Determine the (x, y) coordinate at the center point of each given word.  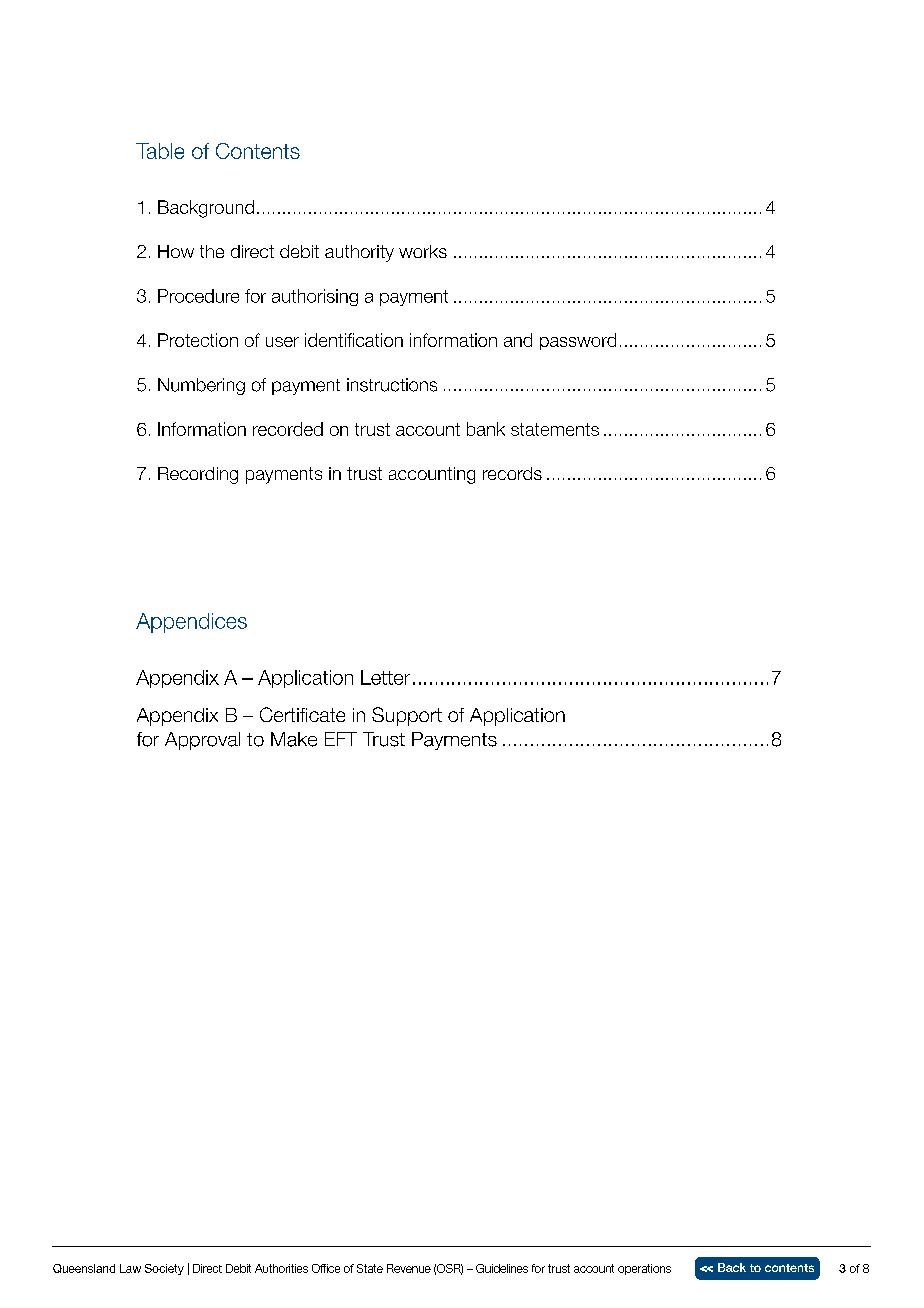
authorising (315, 297)
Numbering (201, 386)
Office (326, 1268)
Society (164, 1269)
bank (486, 429)
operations (644, 1269)
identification (354, 340)
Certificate (302, 714)
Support (407, 716)
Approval (202, 741)
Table (160, 151)
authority (359, 253)
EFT (341, 739)
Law (130, 1268)
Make (294, 739)
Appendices (191, 623)
